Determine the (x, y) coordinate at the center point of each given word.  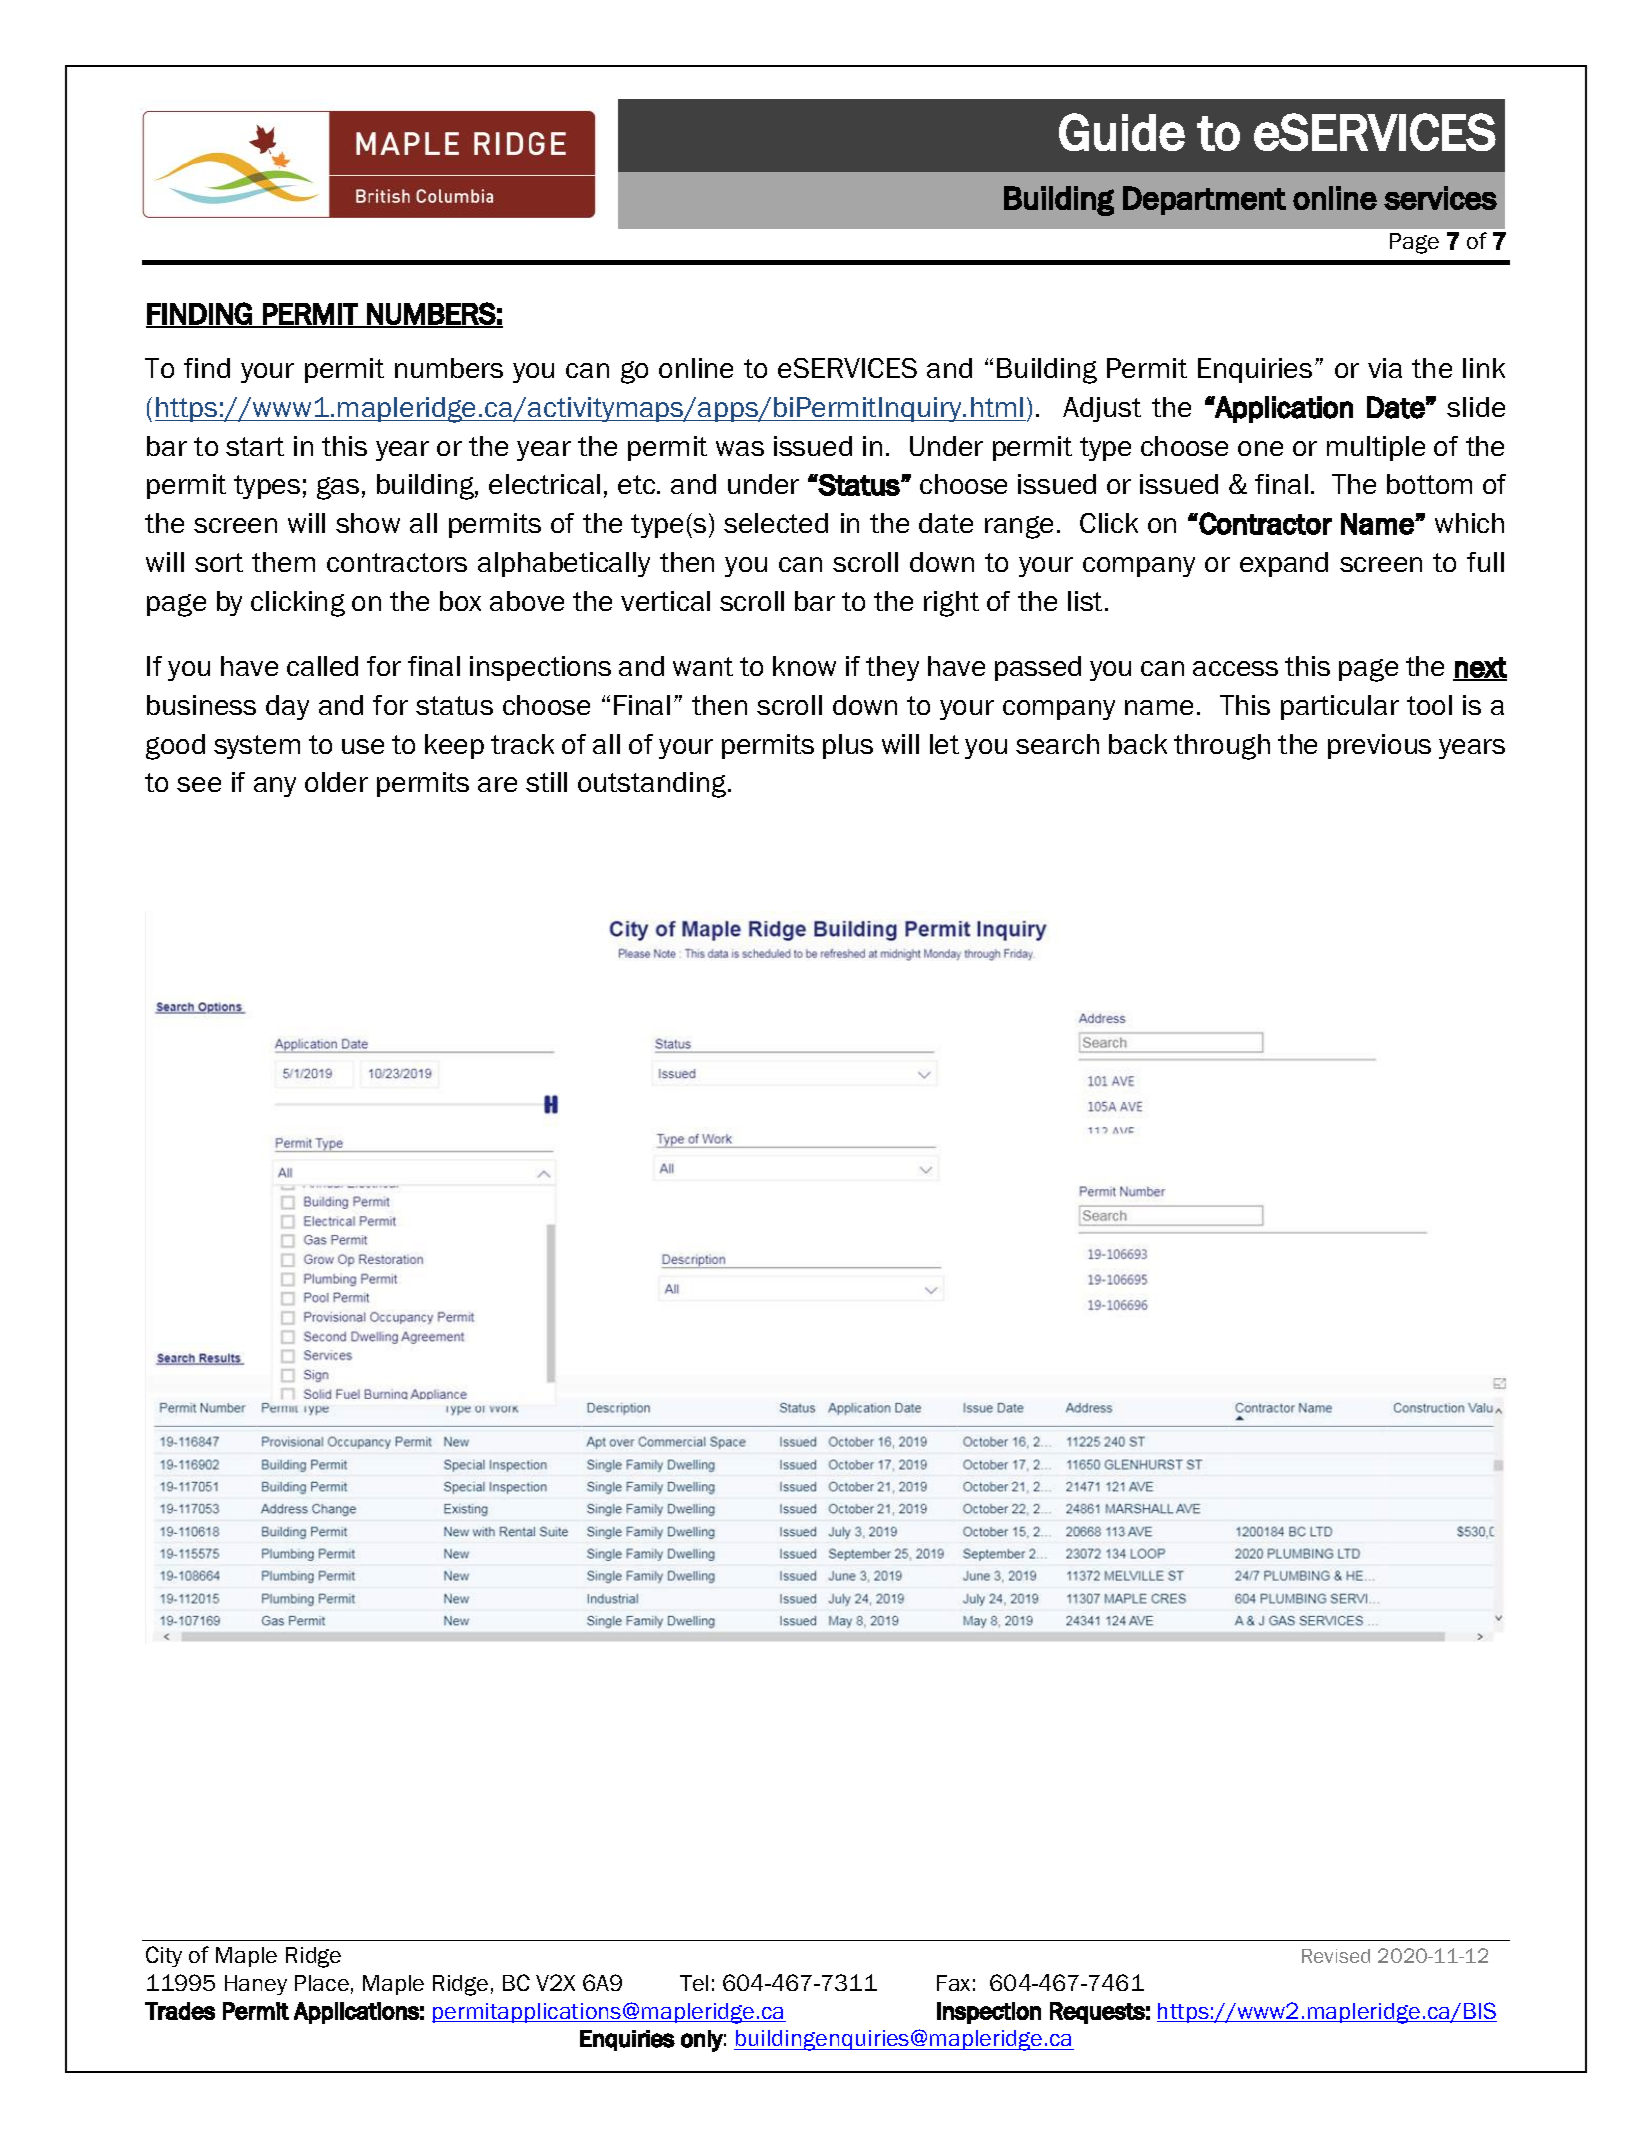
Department (1204, 200)
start (255, 446)
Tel (694, 1983)
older (336, 782)
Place (322, 1983)
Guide (1122, 132)
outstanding (653, 785)
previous (1379, 746)
